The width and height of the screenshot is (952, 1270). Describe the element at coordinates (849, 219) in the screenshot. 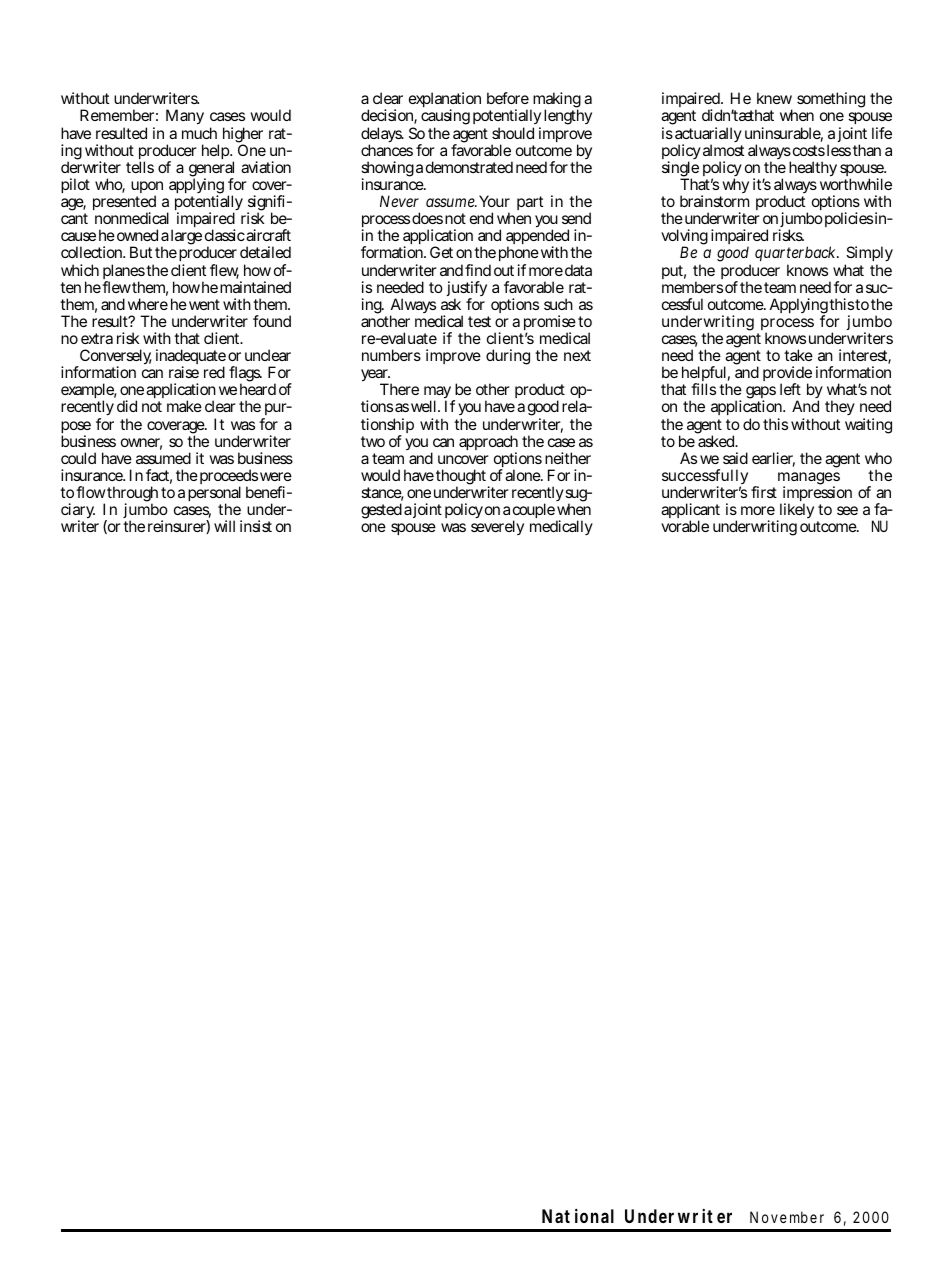

I see `policies` at that location.
